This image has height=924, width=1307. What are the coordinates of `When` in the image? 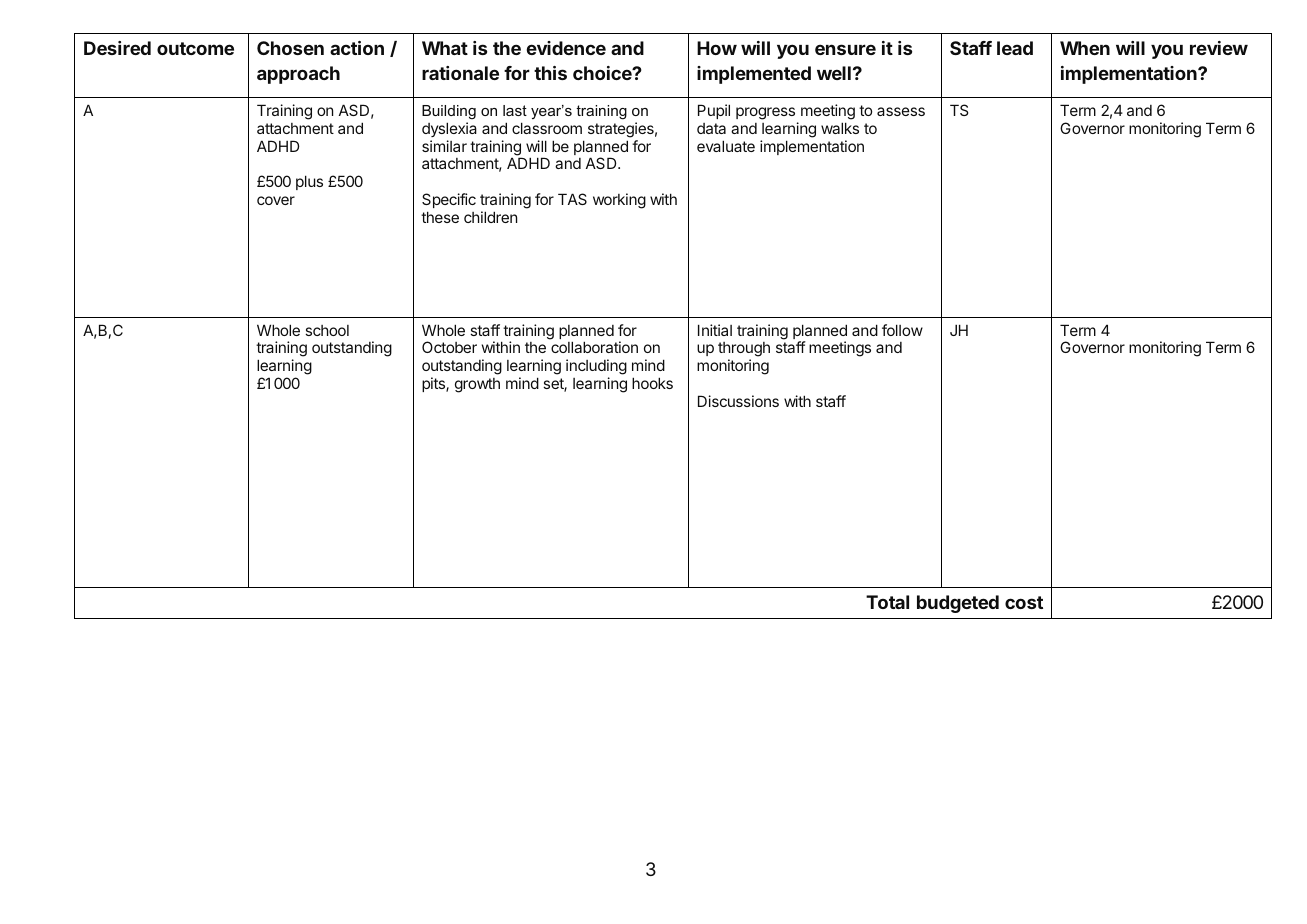 It's located at (1085, 48).
